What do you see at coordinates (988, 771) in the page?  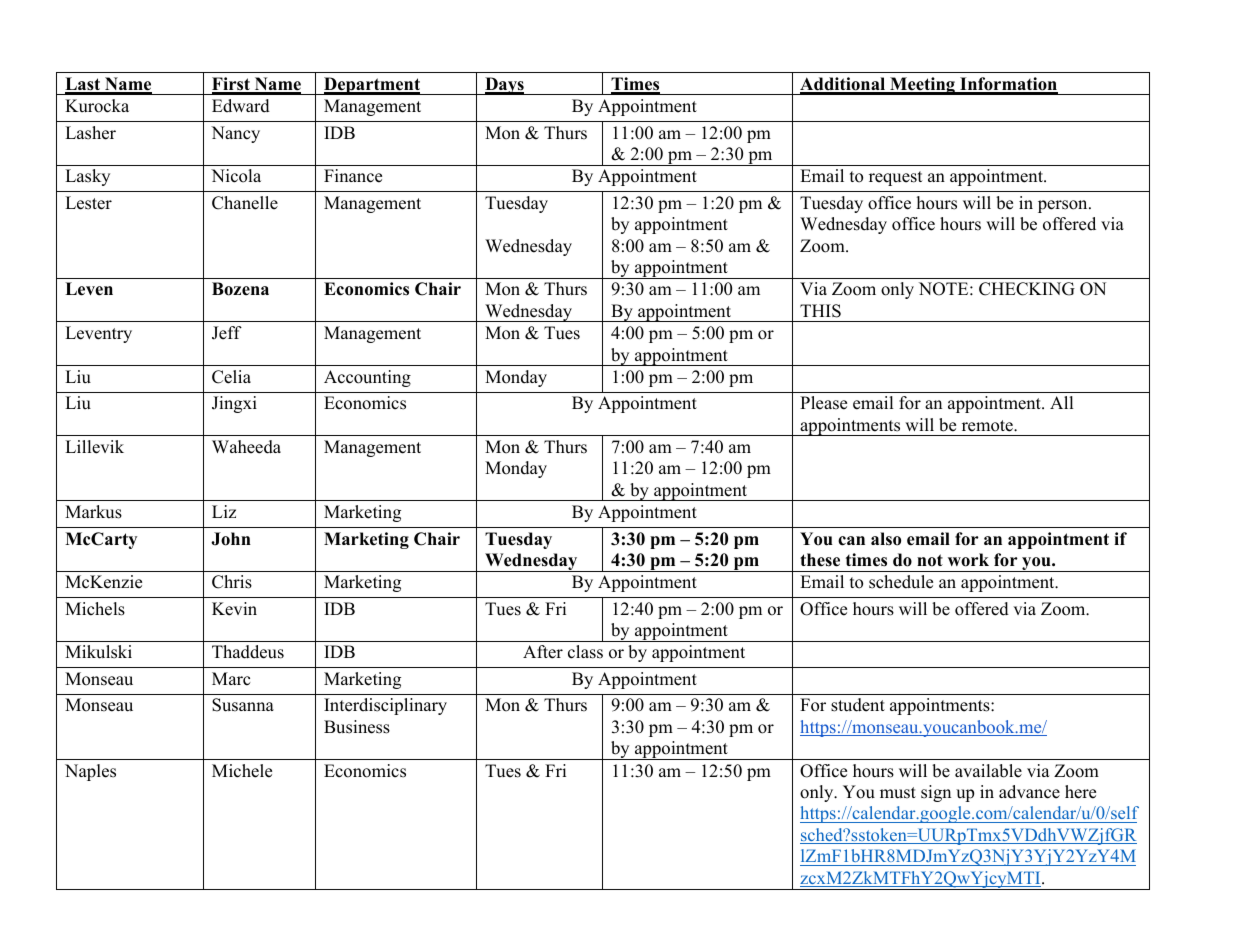 I see `available` at bounding box center [988, 771].
